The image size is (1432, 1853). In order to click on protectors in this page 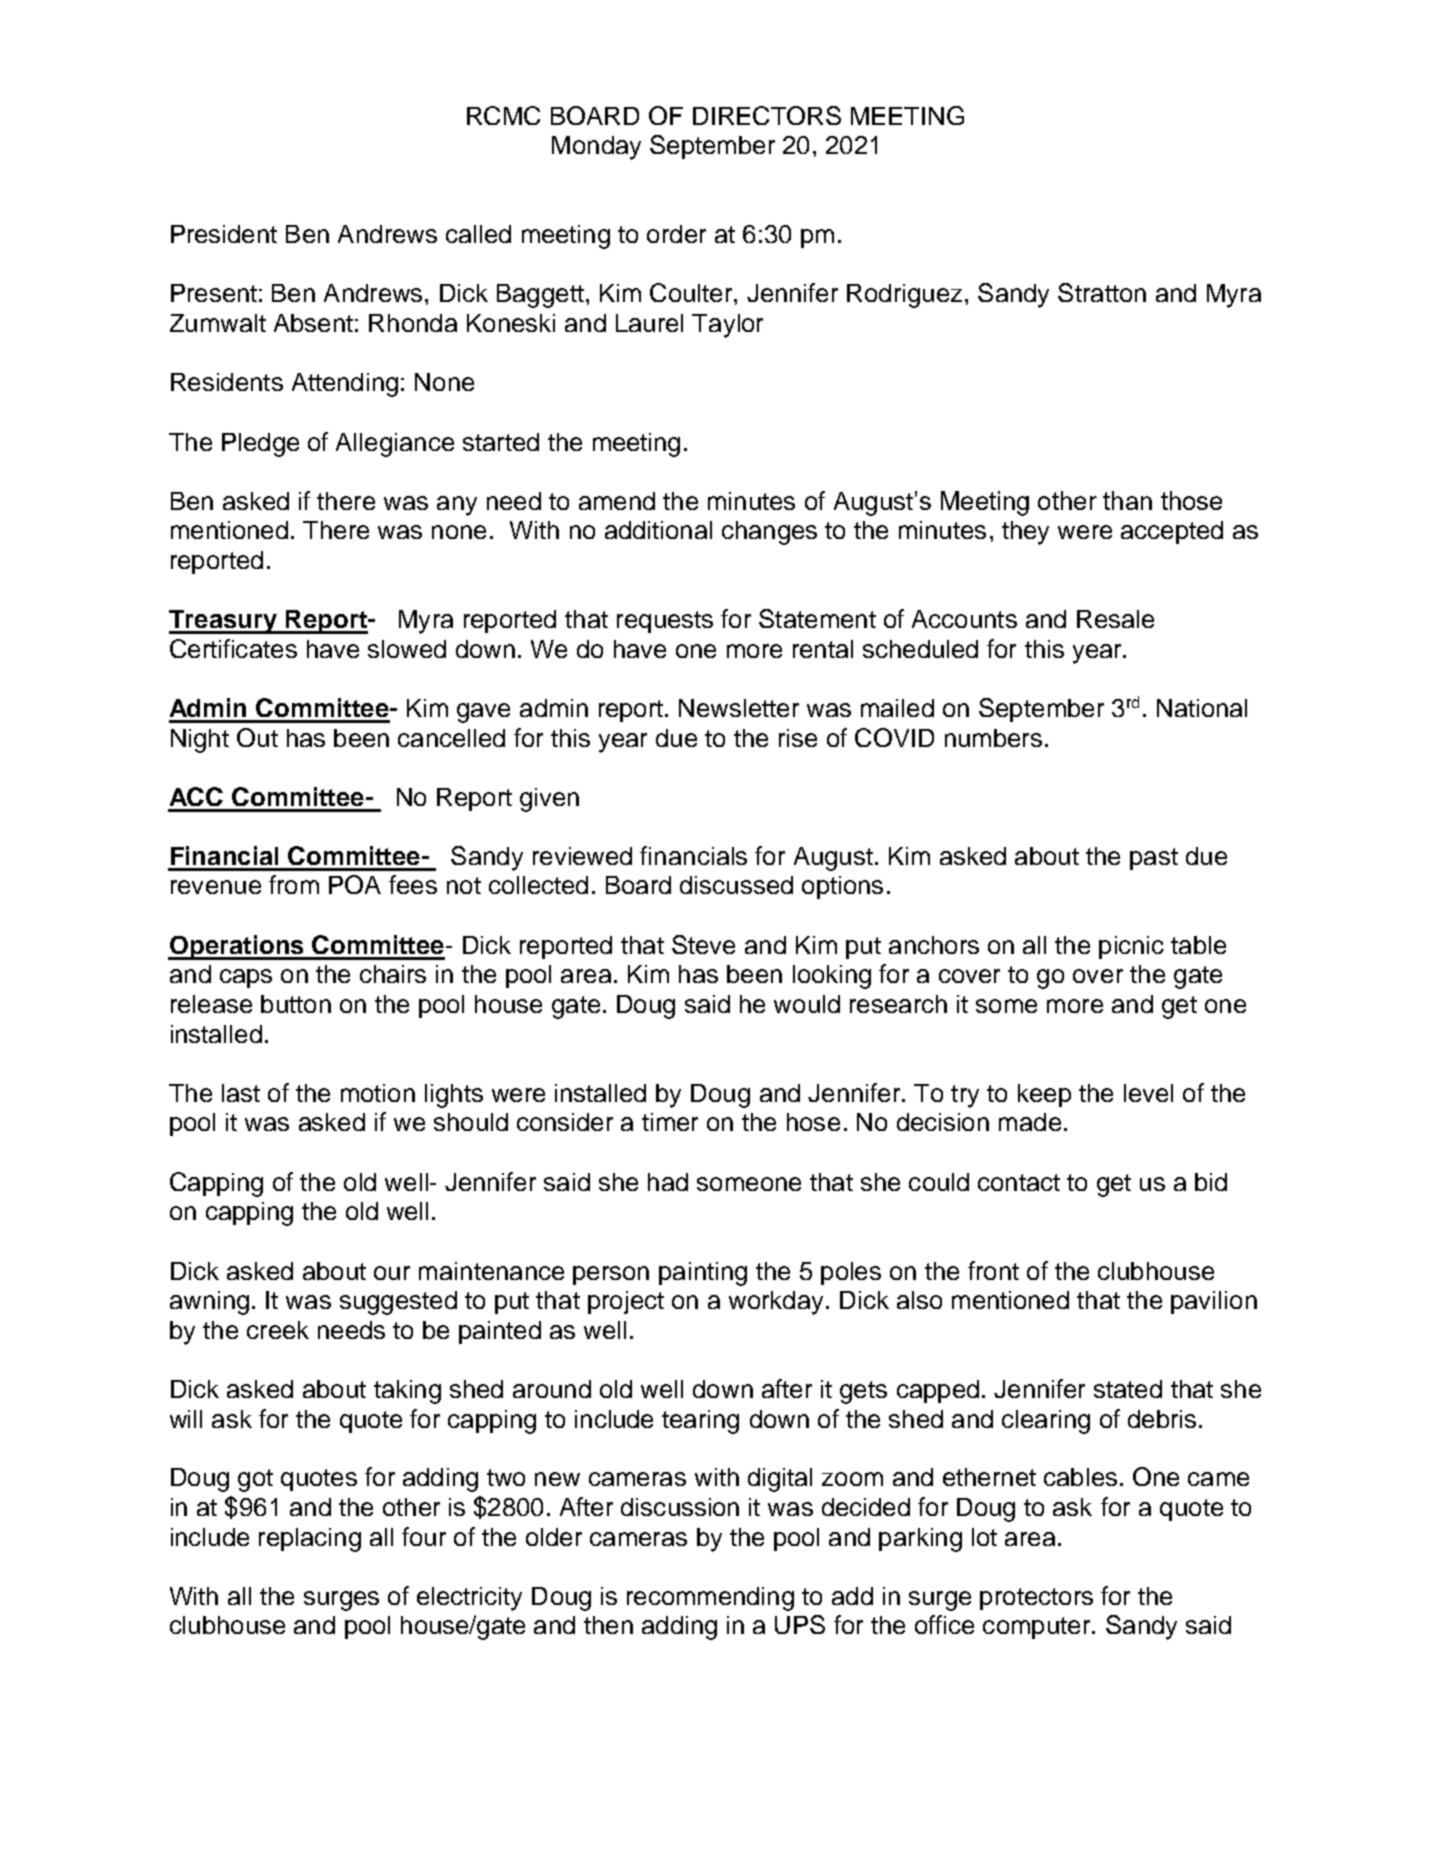, I will do `click(1036, 1599)`.
